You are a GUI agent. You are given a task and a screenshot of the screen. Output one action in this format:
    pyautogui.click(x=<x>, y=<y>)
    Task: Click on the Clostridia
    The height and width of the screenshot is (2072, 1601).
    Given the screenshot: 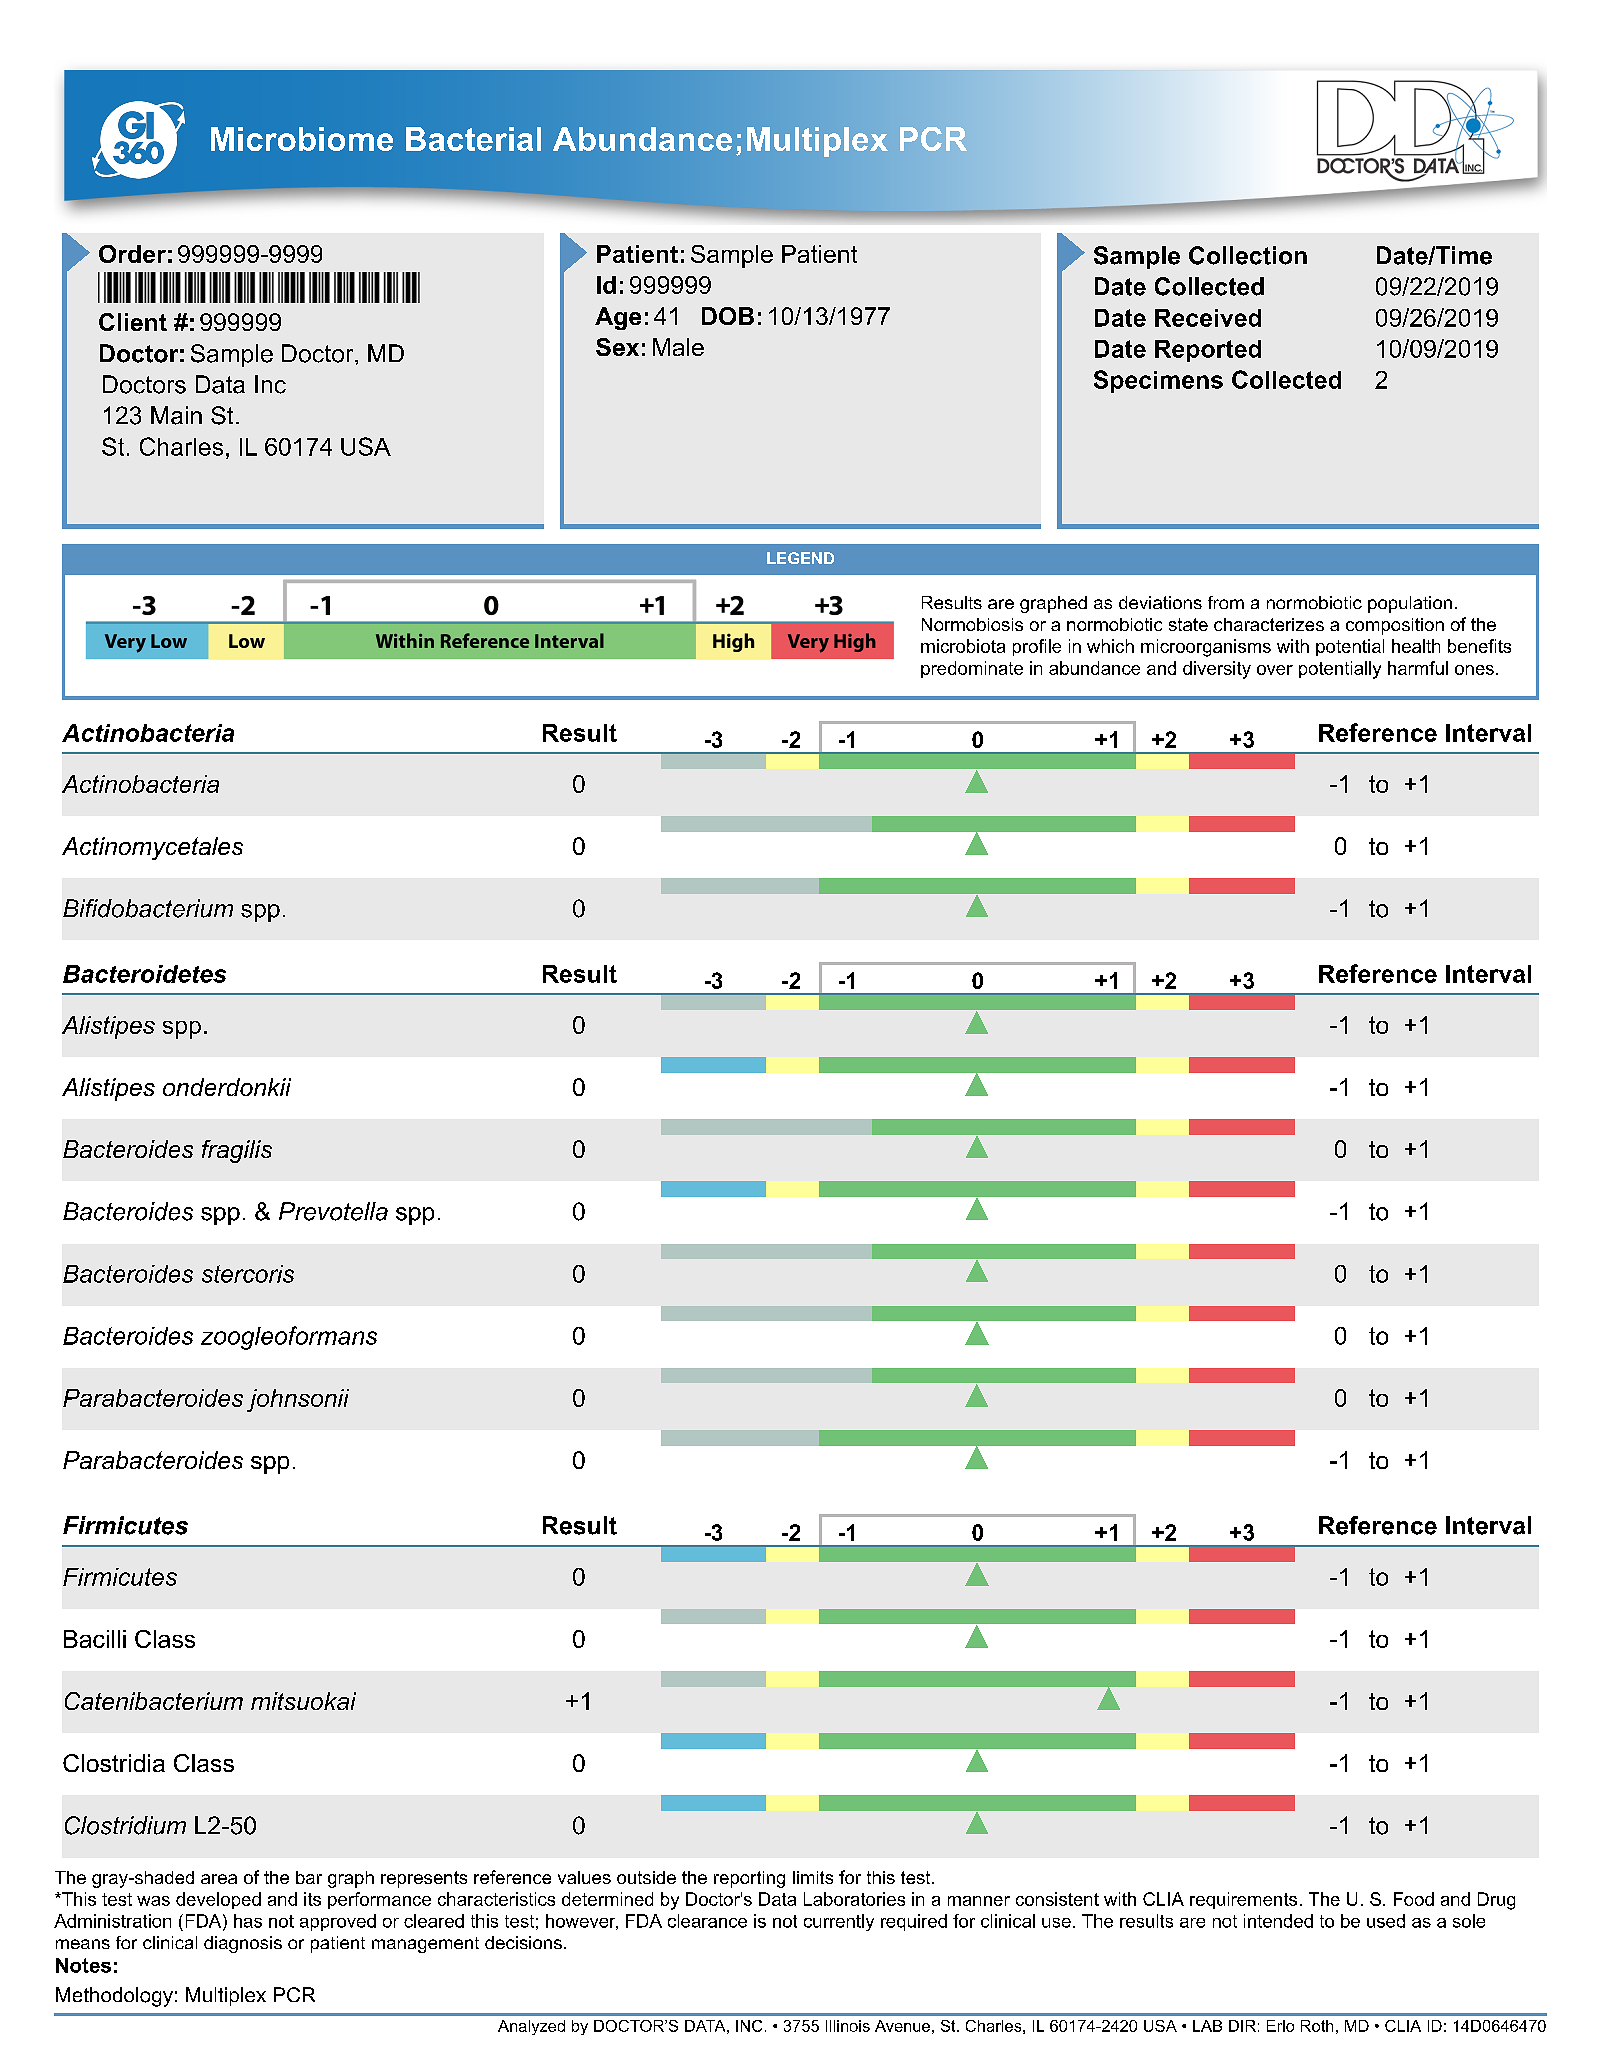 What is the action you would take?
    pyautogui.click(x=114, y=1763)
